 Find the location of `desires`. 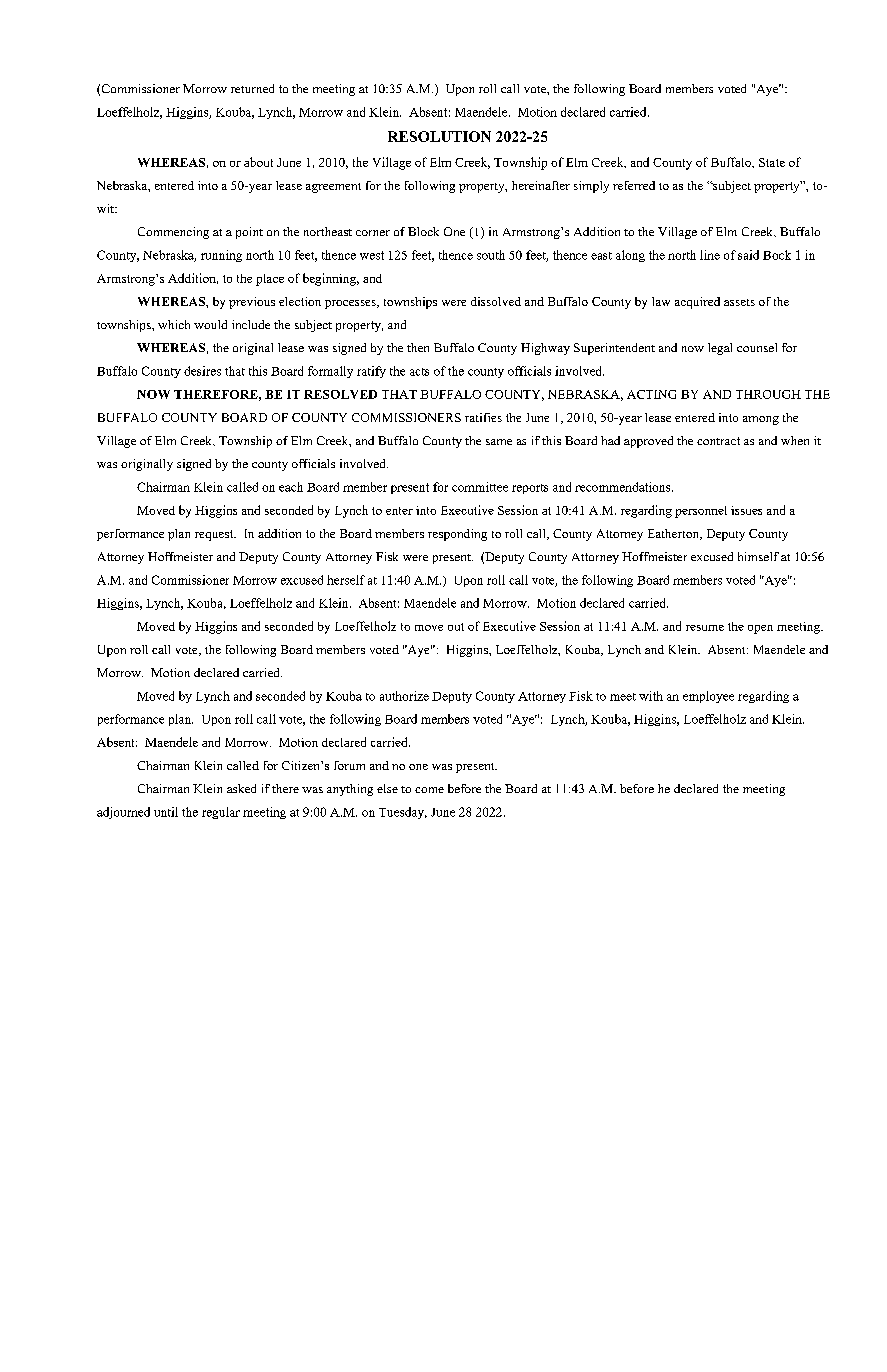

desires is located at coordinates (202, 371).
